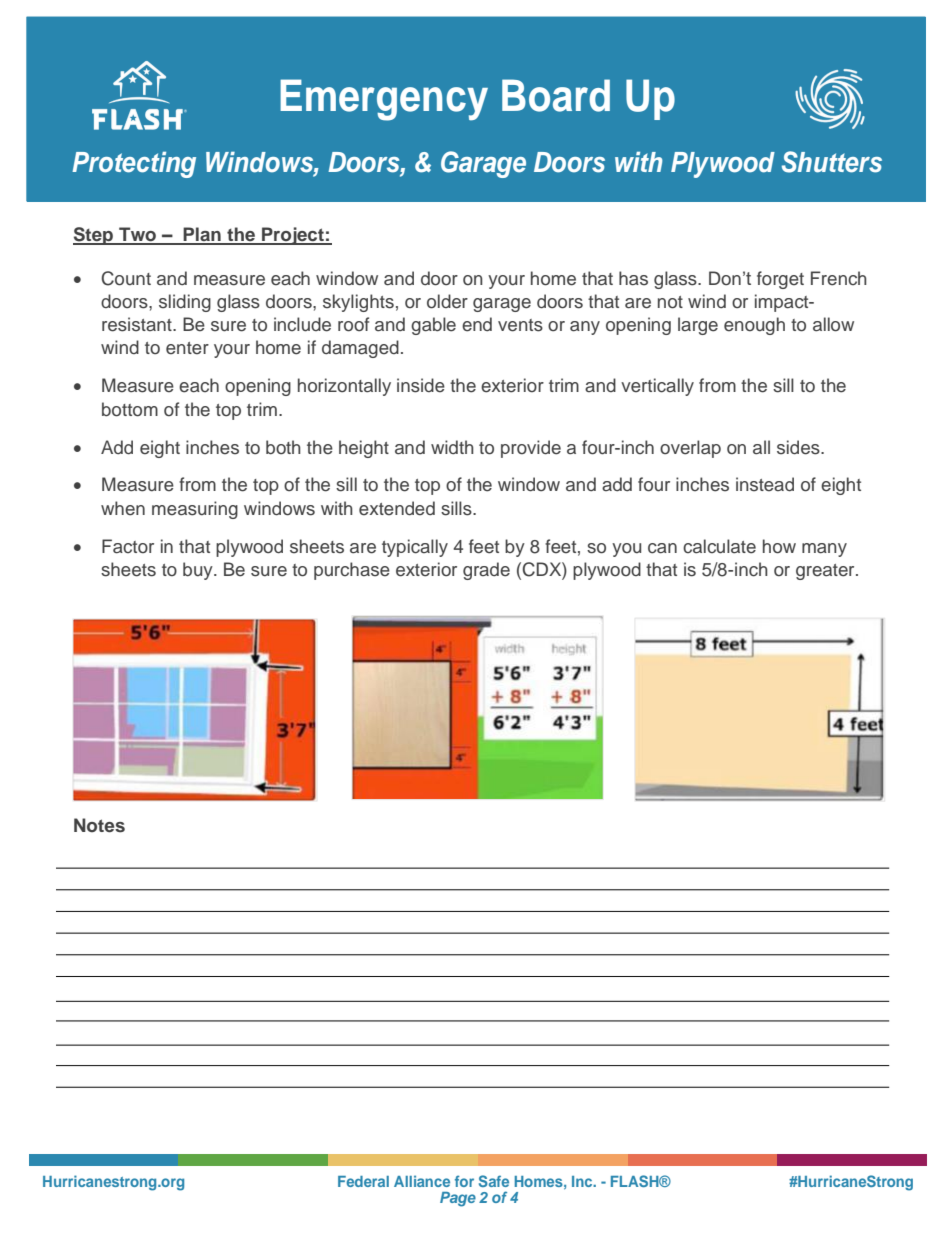 This image has height=1233, width=952. What do you see at coordinates (486, 571) in the image?
I see `grade` at bounding box center [486, 571].
